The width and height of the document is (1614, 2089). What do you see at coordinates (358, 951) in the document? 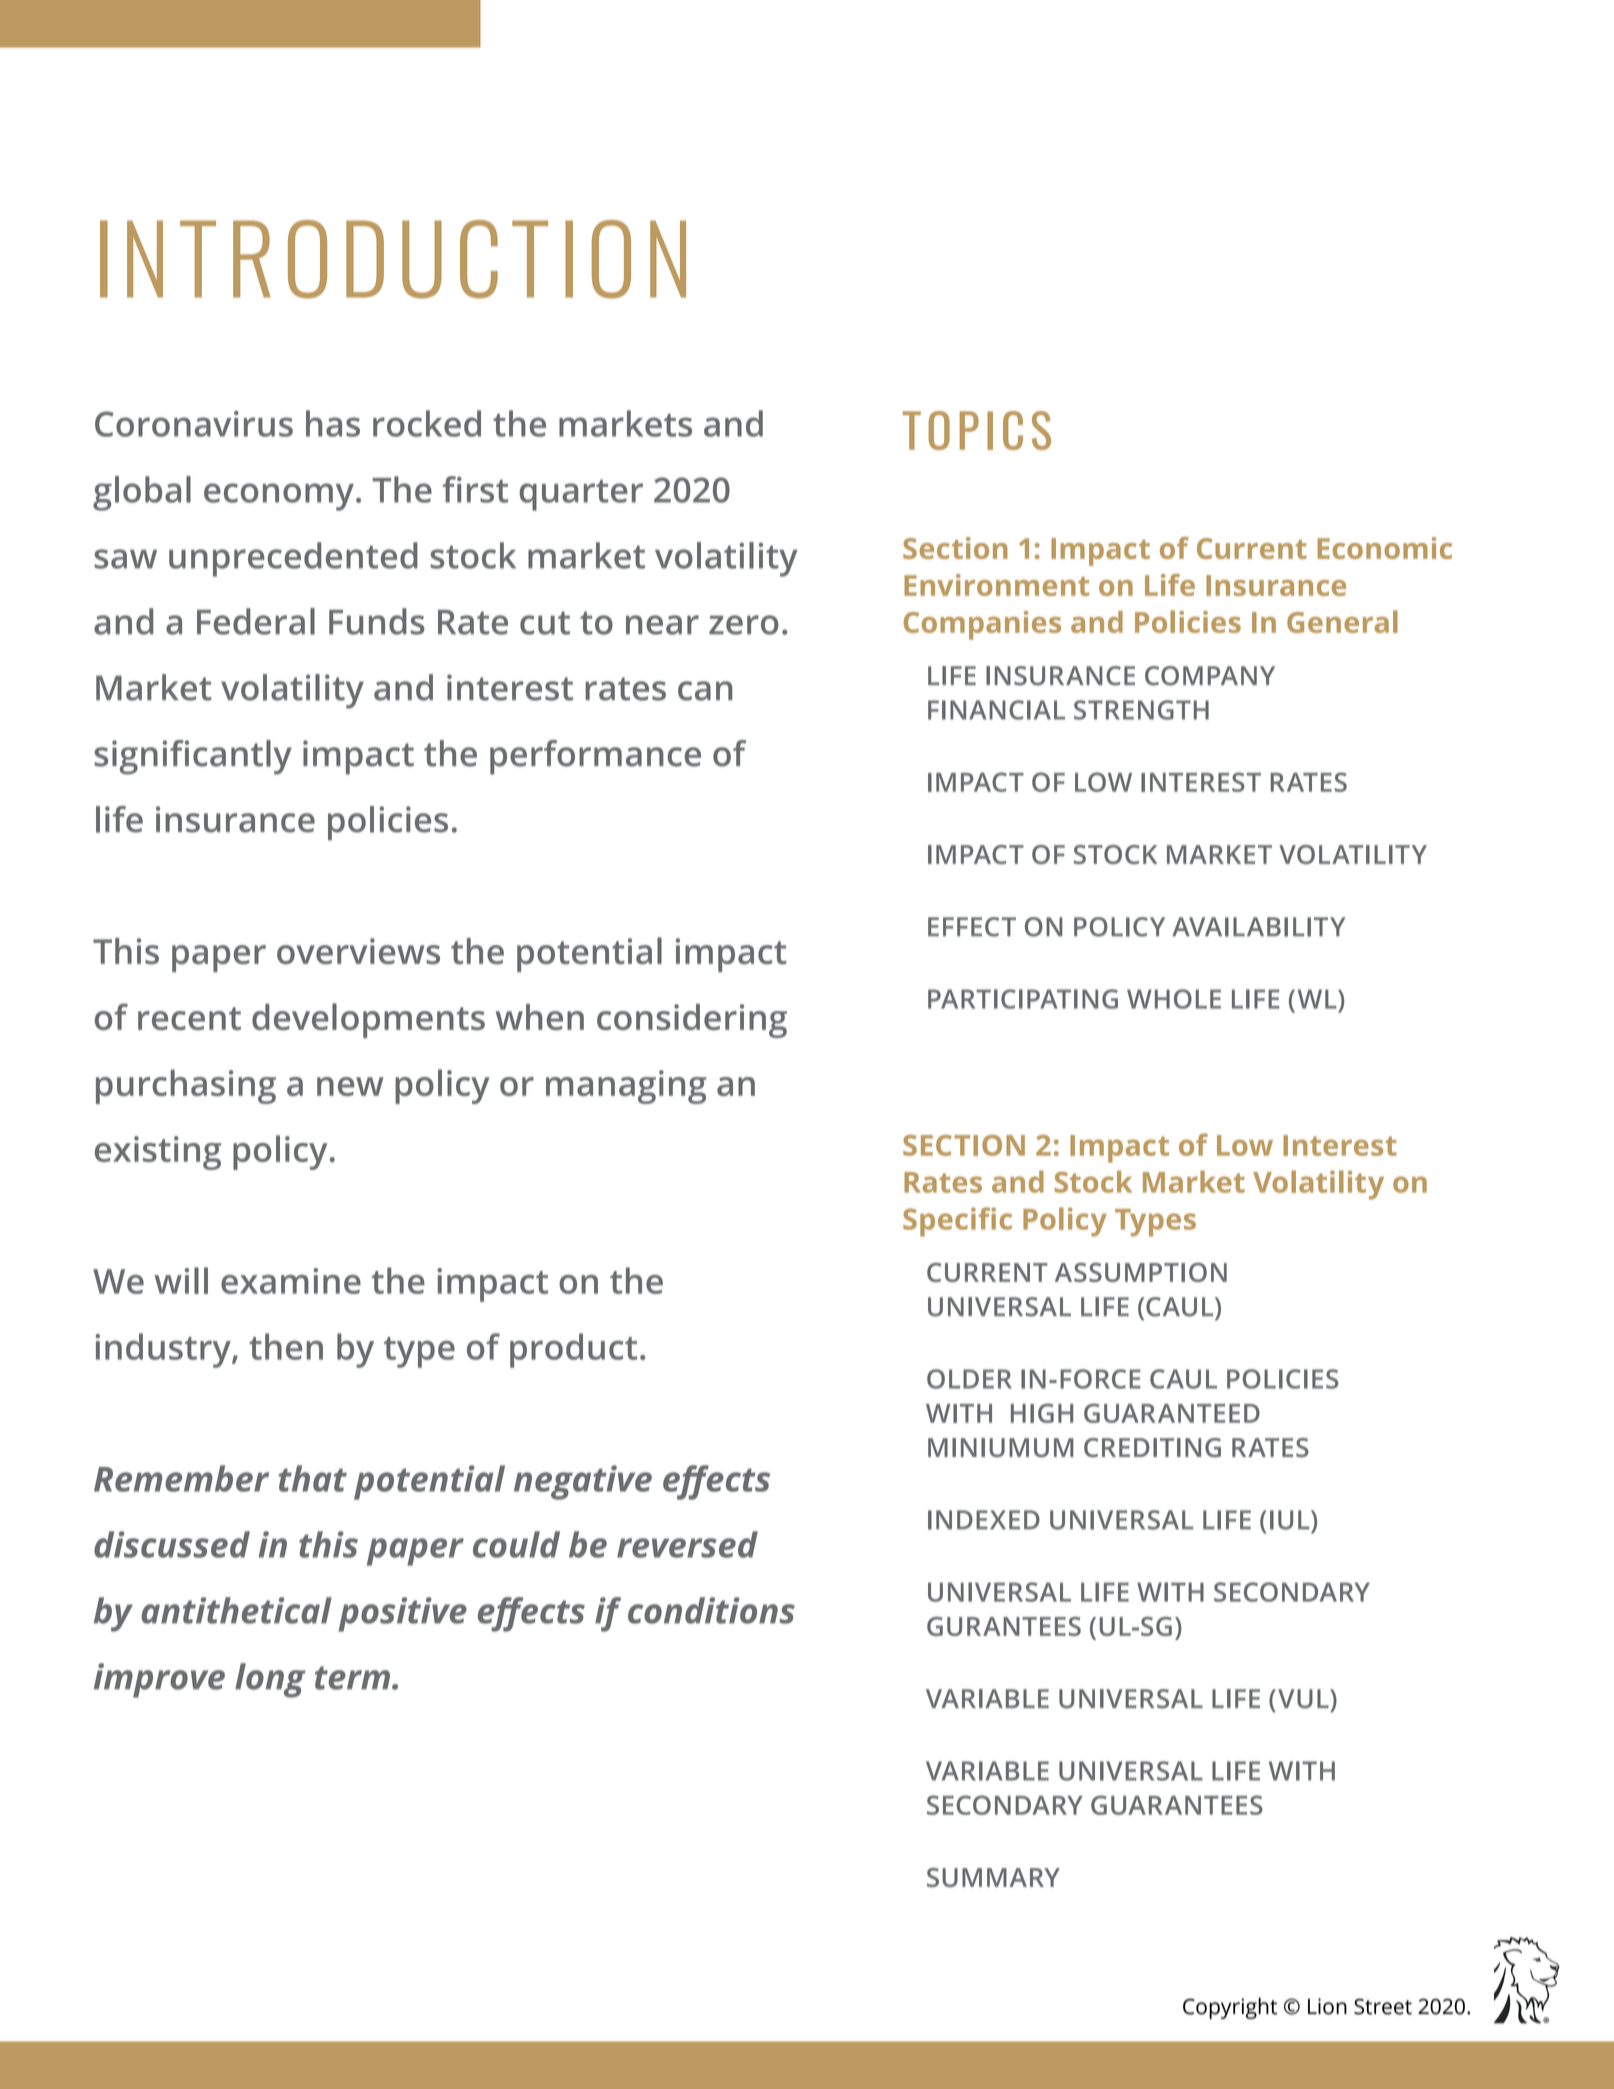
I see `overviews` at bounding box center [358, 951].
